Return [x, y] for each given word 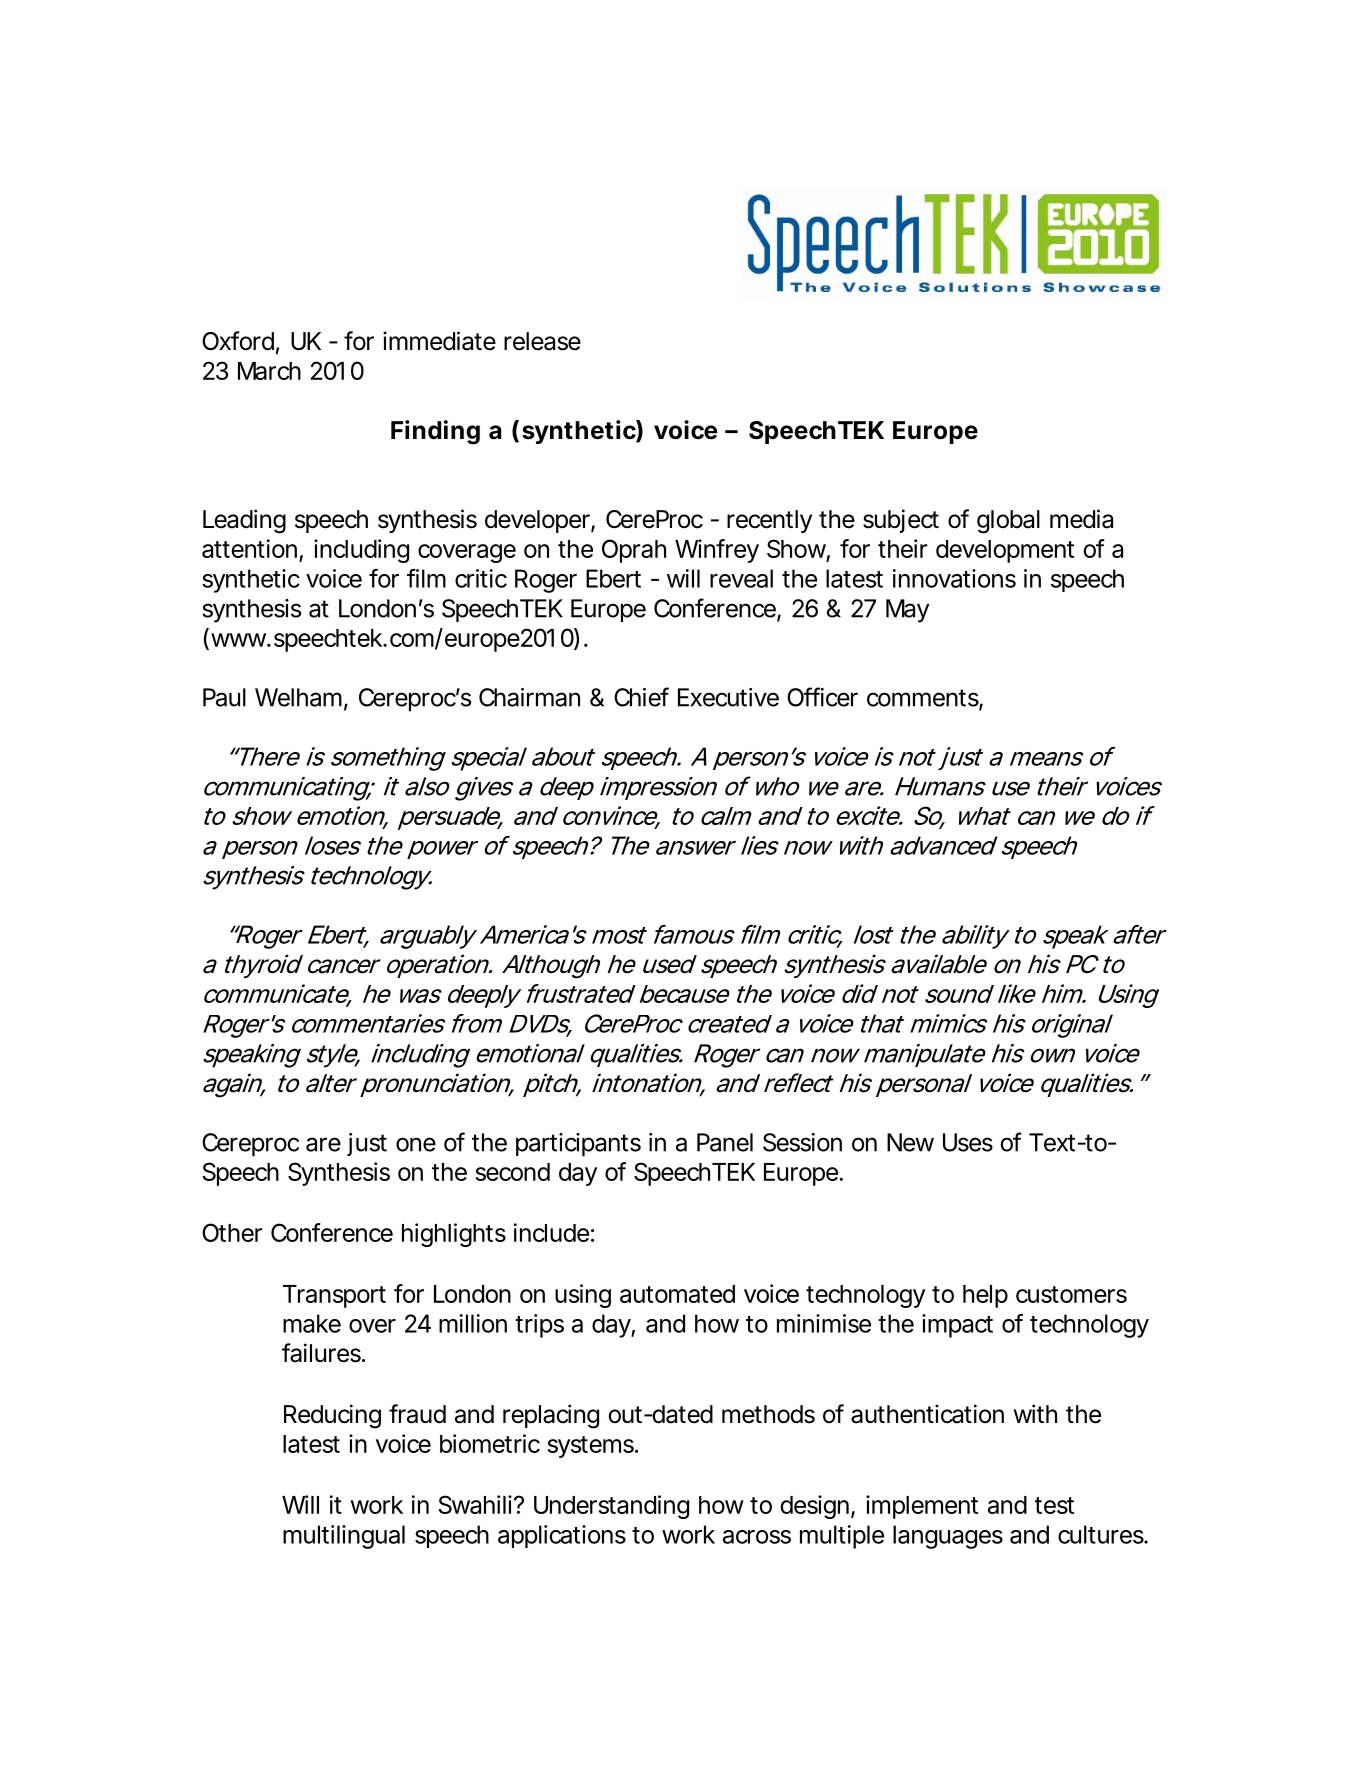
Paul [224, 697]
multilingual [344, 1537]
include [551, 1232]
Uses [968, 1142]
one [416, 1144]
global [1008, 522]
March [269, 371]
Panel [725, 1142]
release [542, 341]
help [985, 1296]
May [907, 611]
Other [232, 1232]
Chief [641, 697]
